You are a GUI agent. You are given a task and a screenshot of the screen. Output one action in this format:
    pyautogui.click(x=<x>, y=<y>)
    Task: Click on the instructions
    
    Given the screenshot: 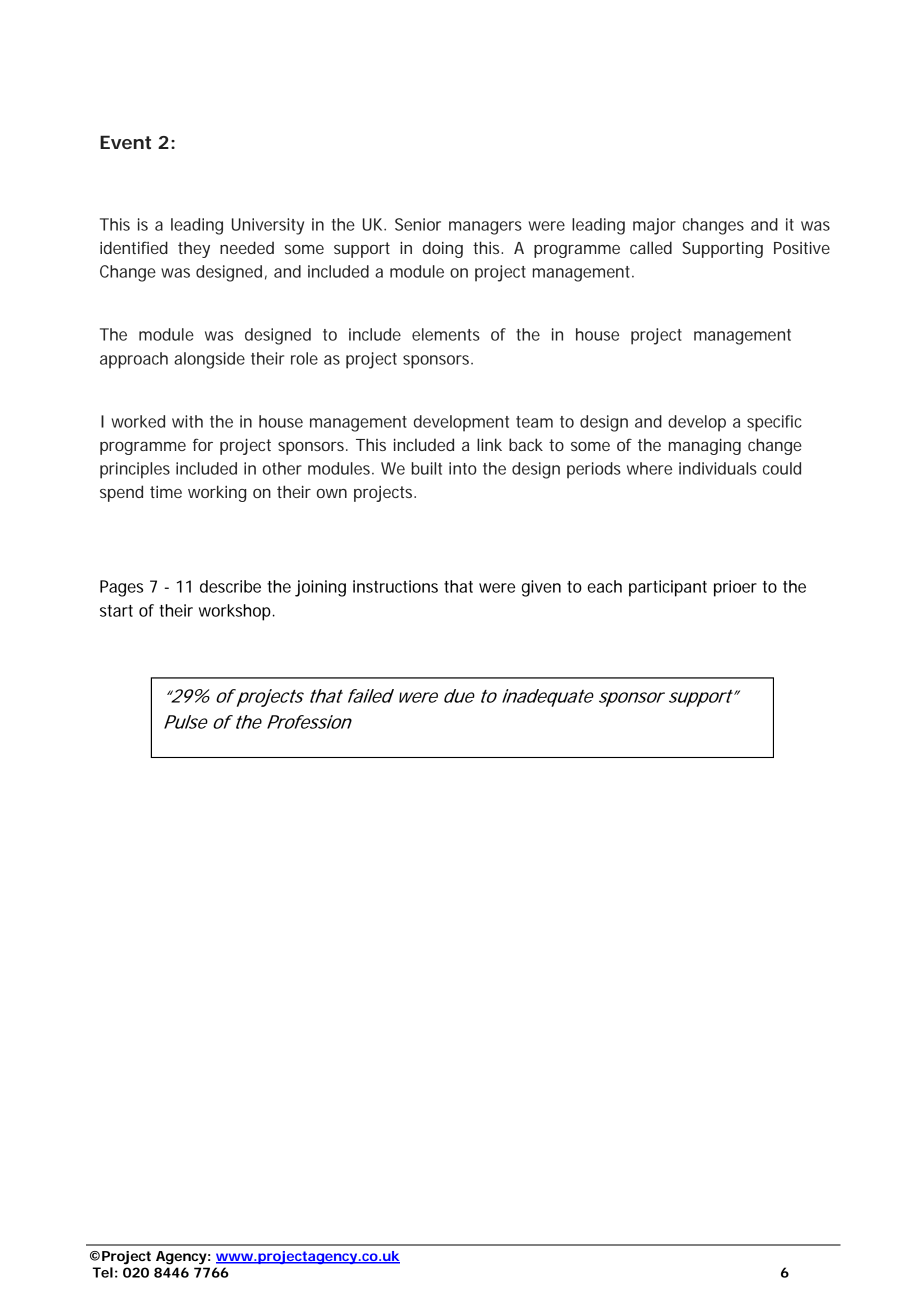 What is the action you would take?
    pyautogui.click(x=395, y=586)
